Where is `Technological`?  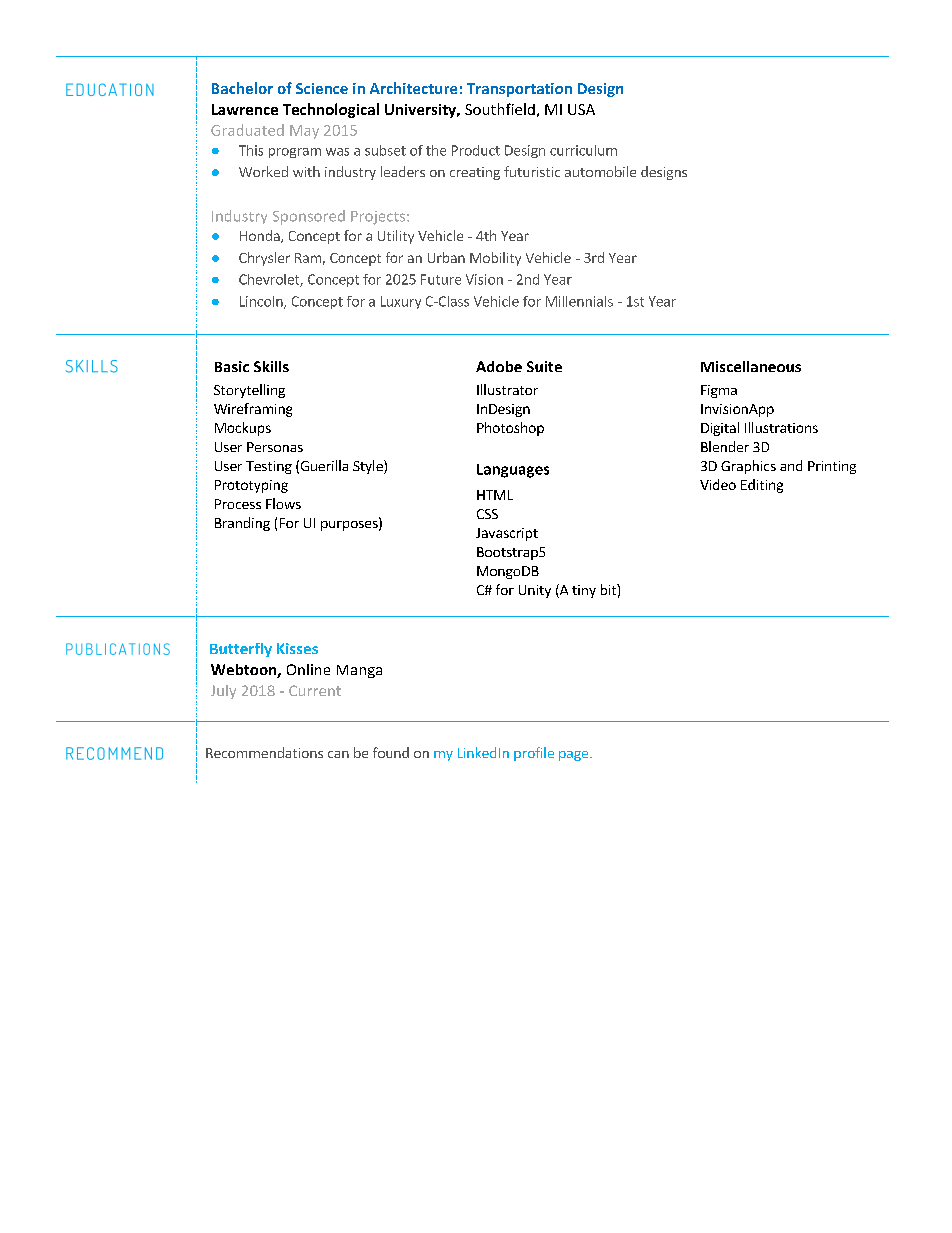
Technological is located at coordinates (331, 110).
